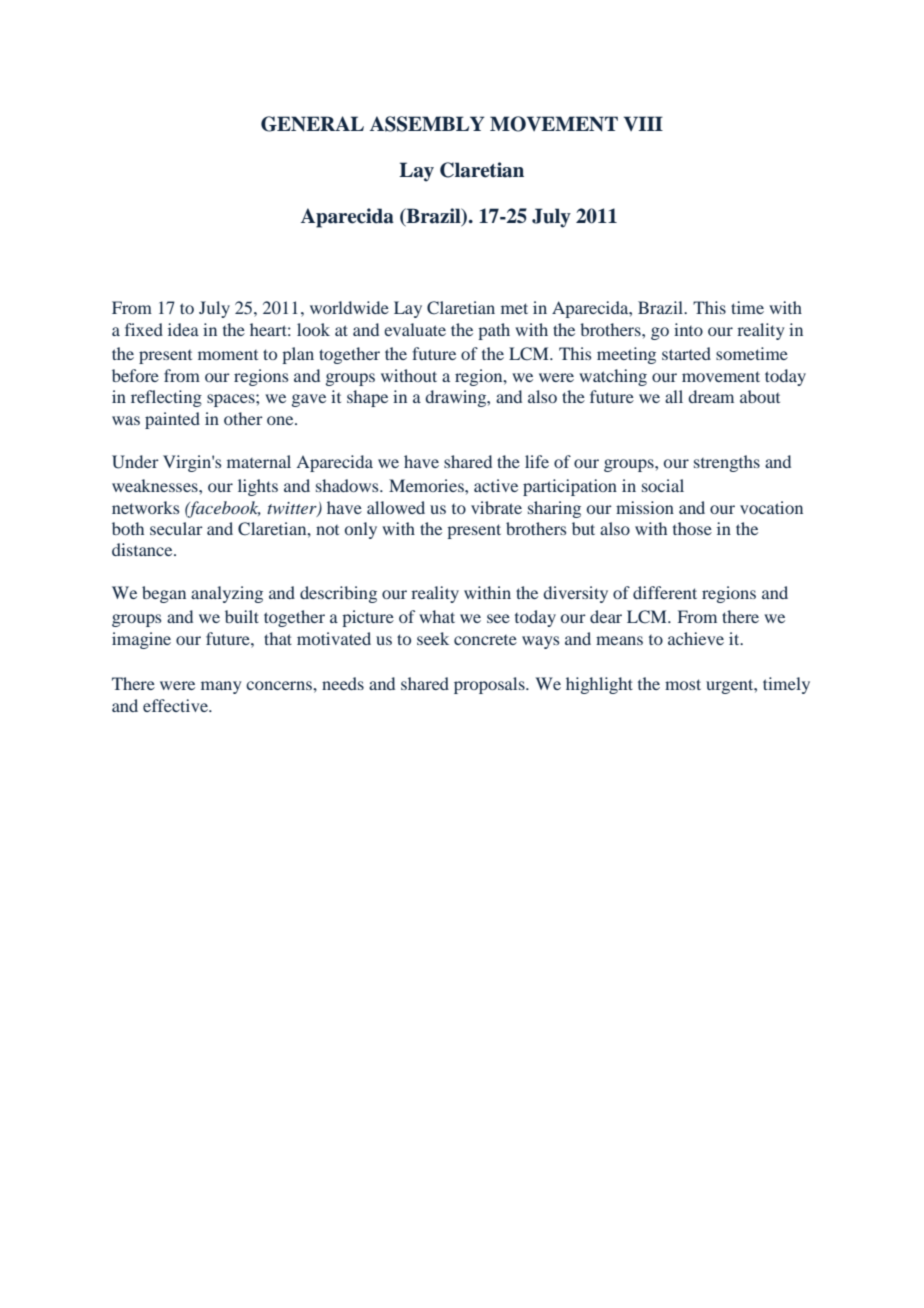 This document has width=924, height=1308. Describe the element at coordinates (645, 507) in the document. I see `mission` at that location.
